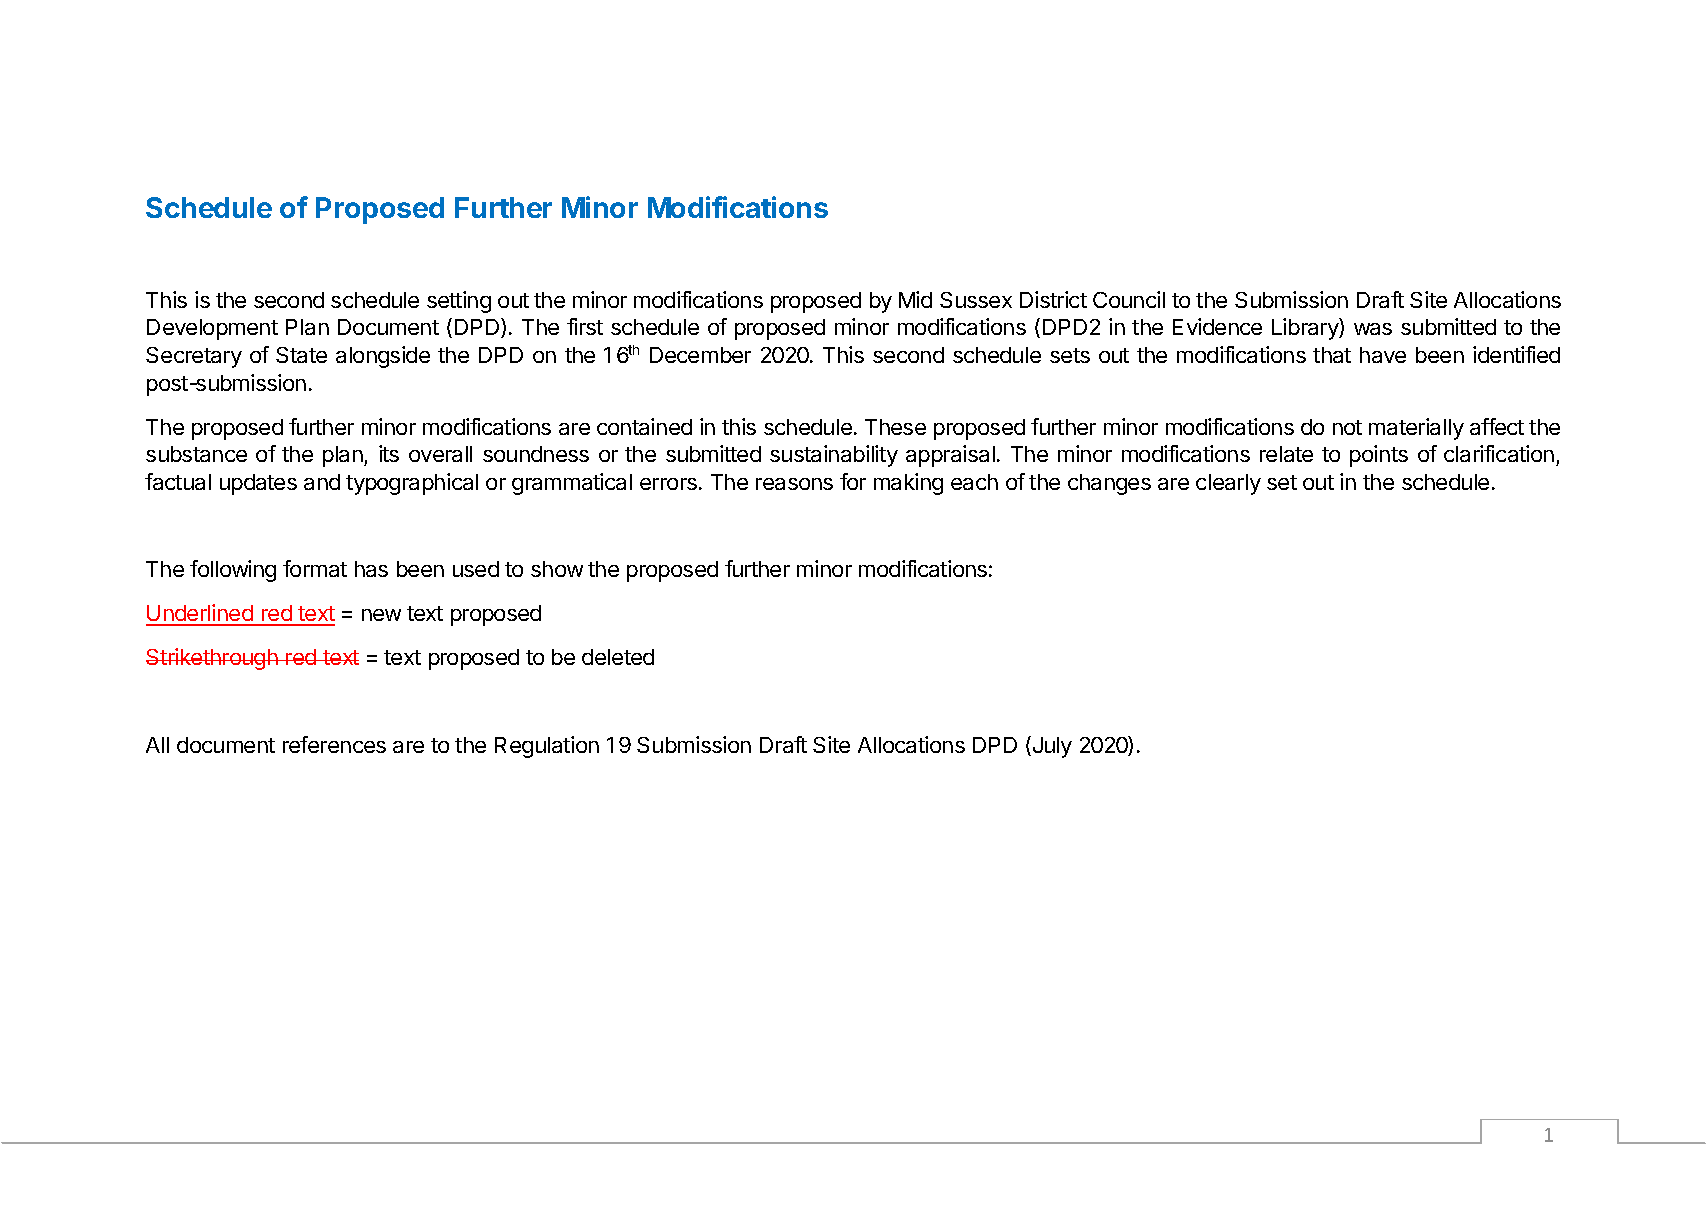 The width and height of the document is (1707, 1207). I want to click on updates, so click(258, 484).
